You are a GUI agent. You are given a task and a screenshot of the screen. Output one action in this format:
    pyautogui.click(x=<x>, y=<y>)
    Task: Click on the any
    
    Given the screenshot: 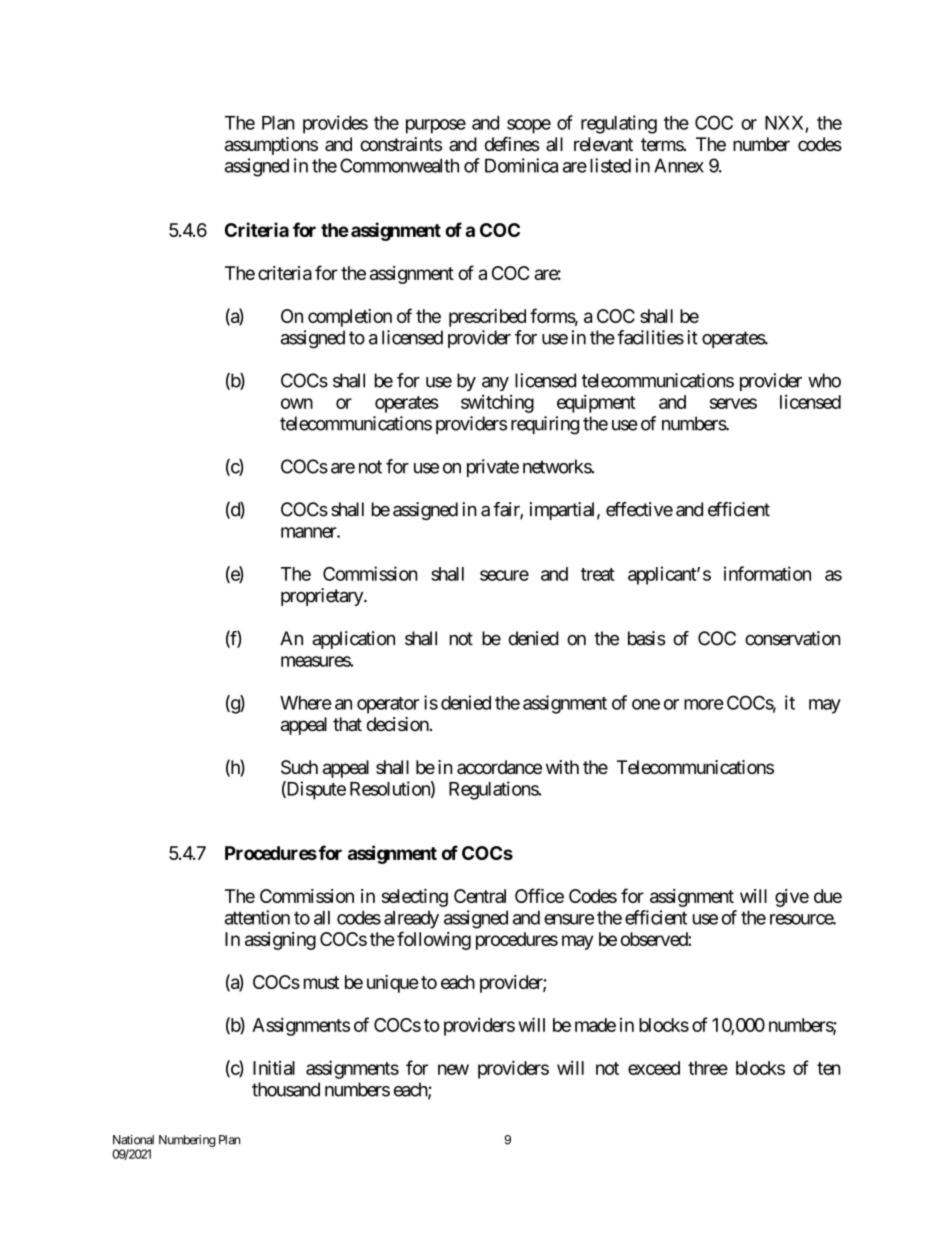 What is the action you would take?
    pyautogui.click(x=495, y=384)
